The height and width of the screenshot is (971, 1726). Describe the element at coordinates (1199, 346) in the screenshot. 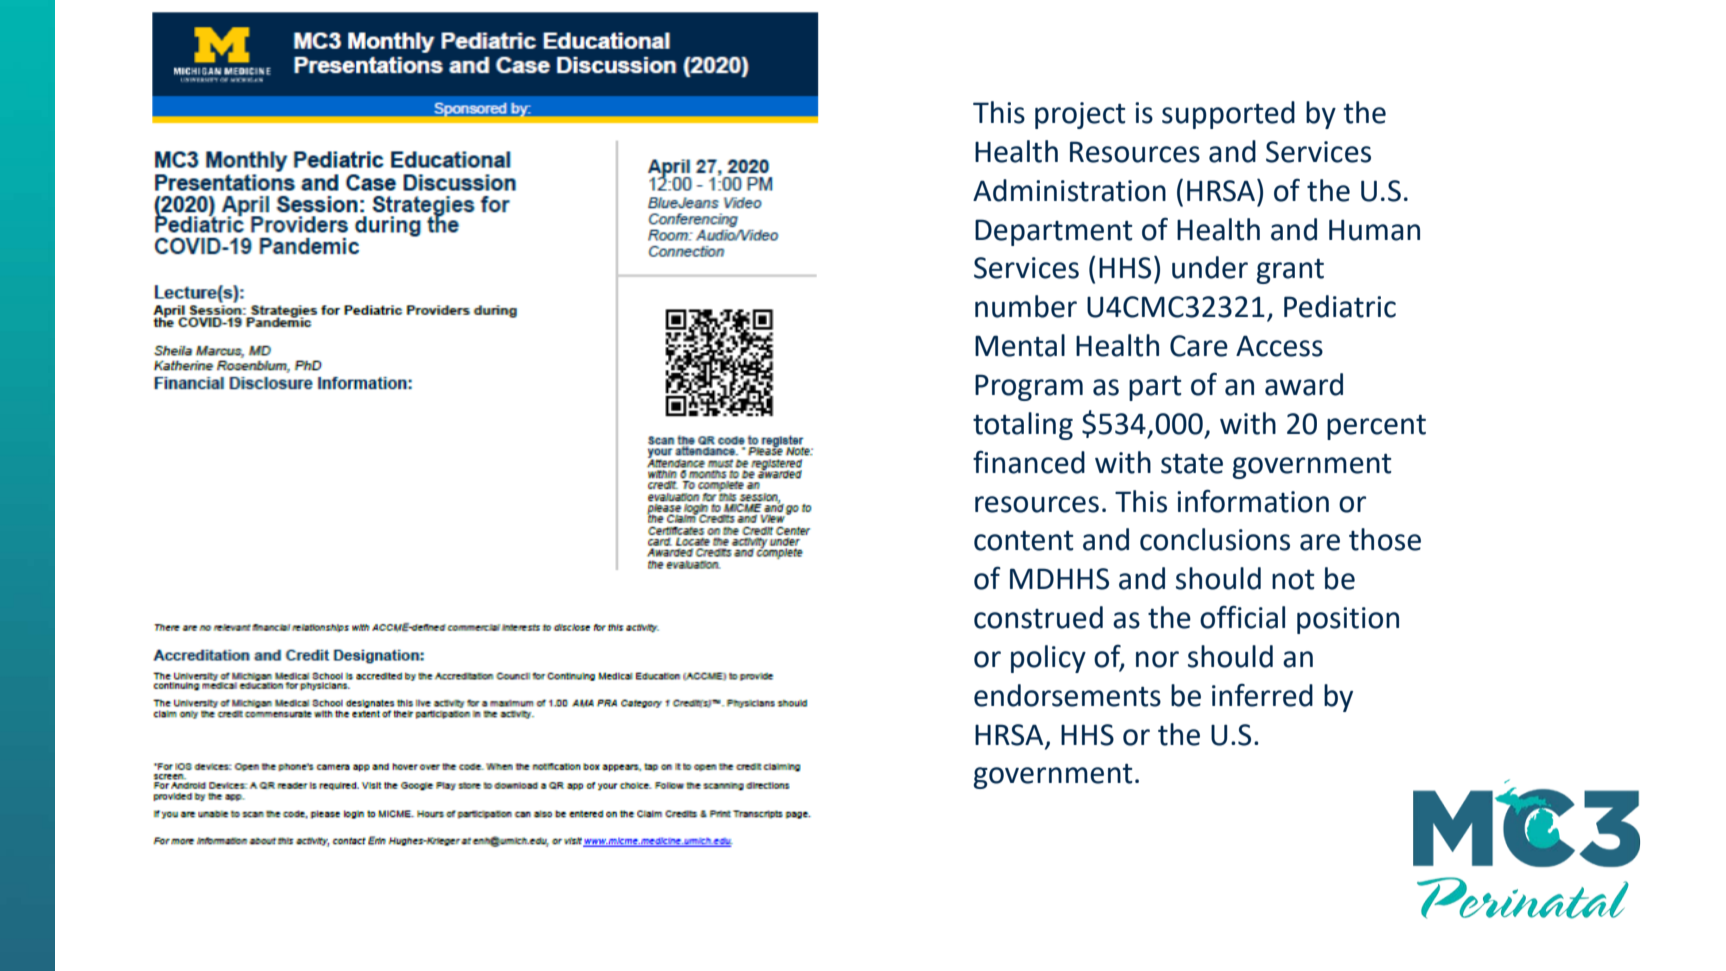

I see `Care` at that location.
